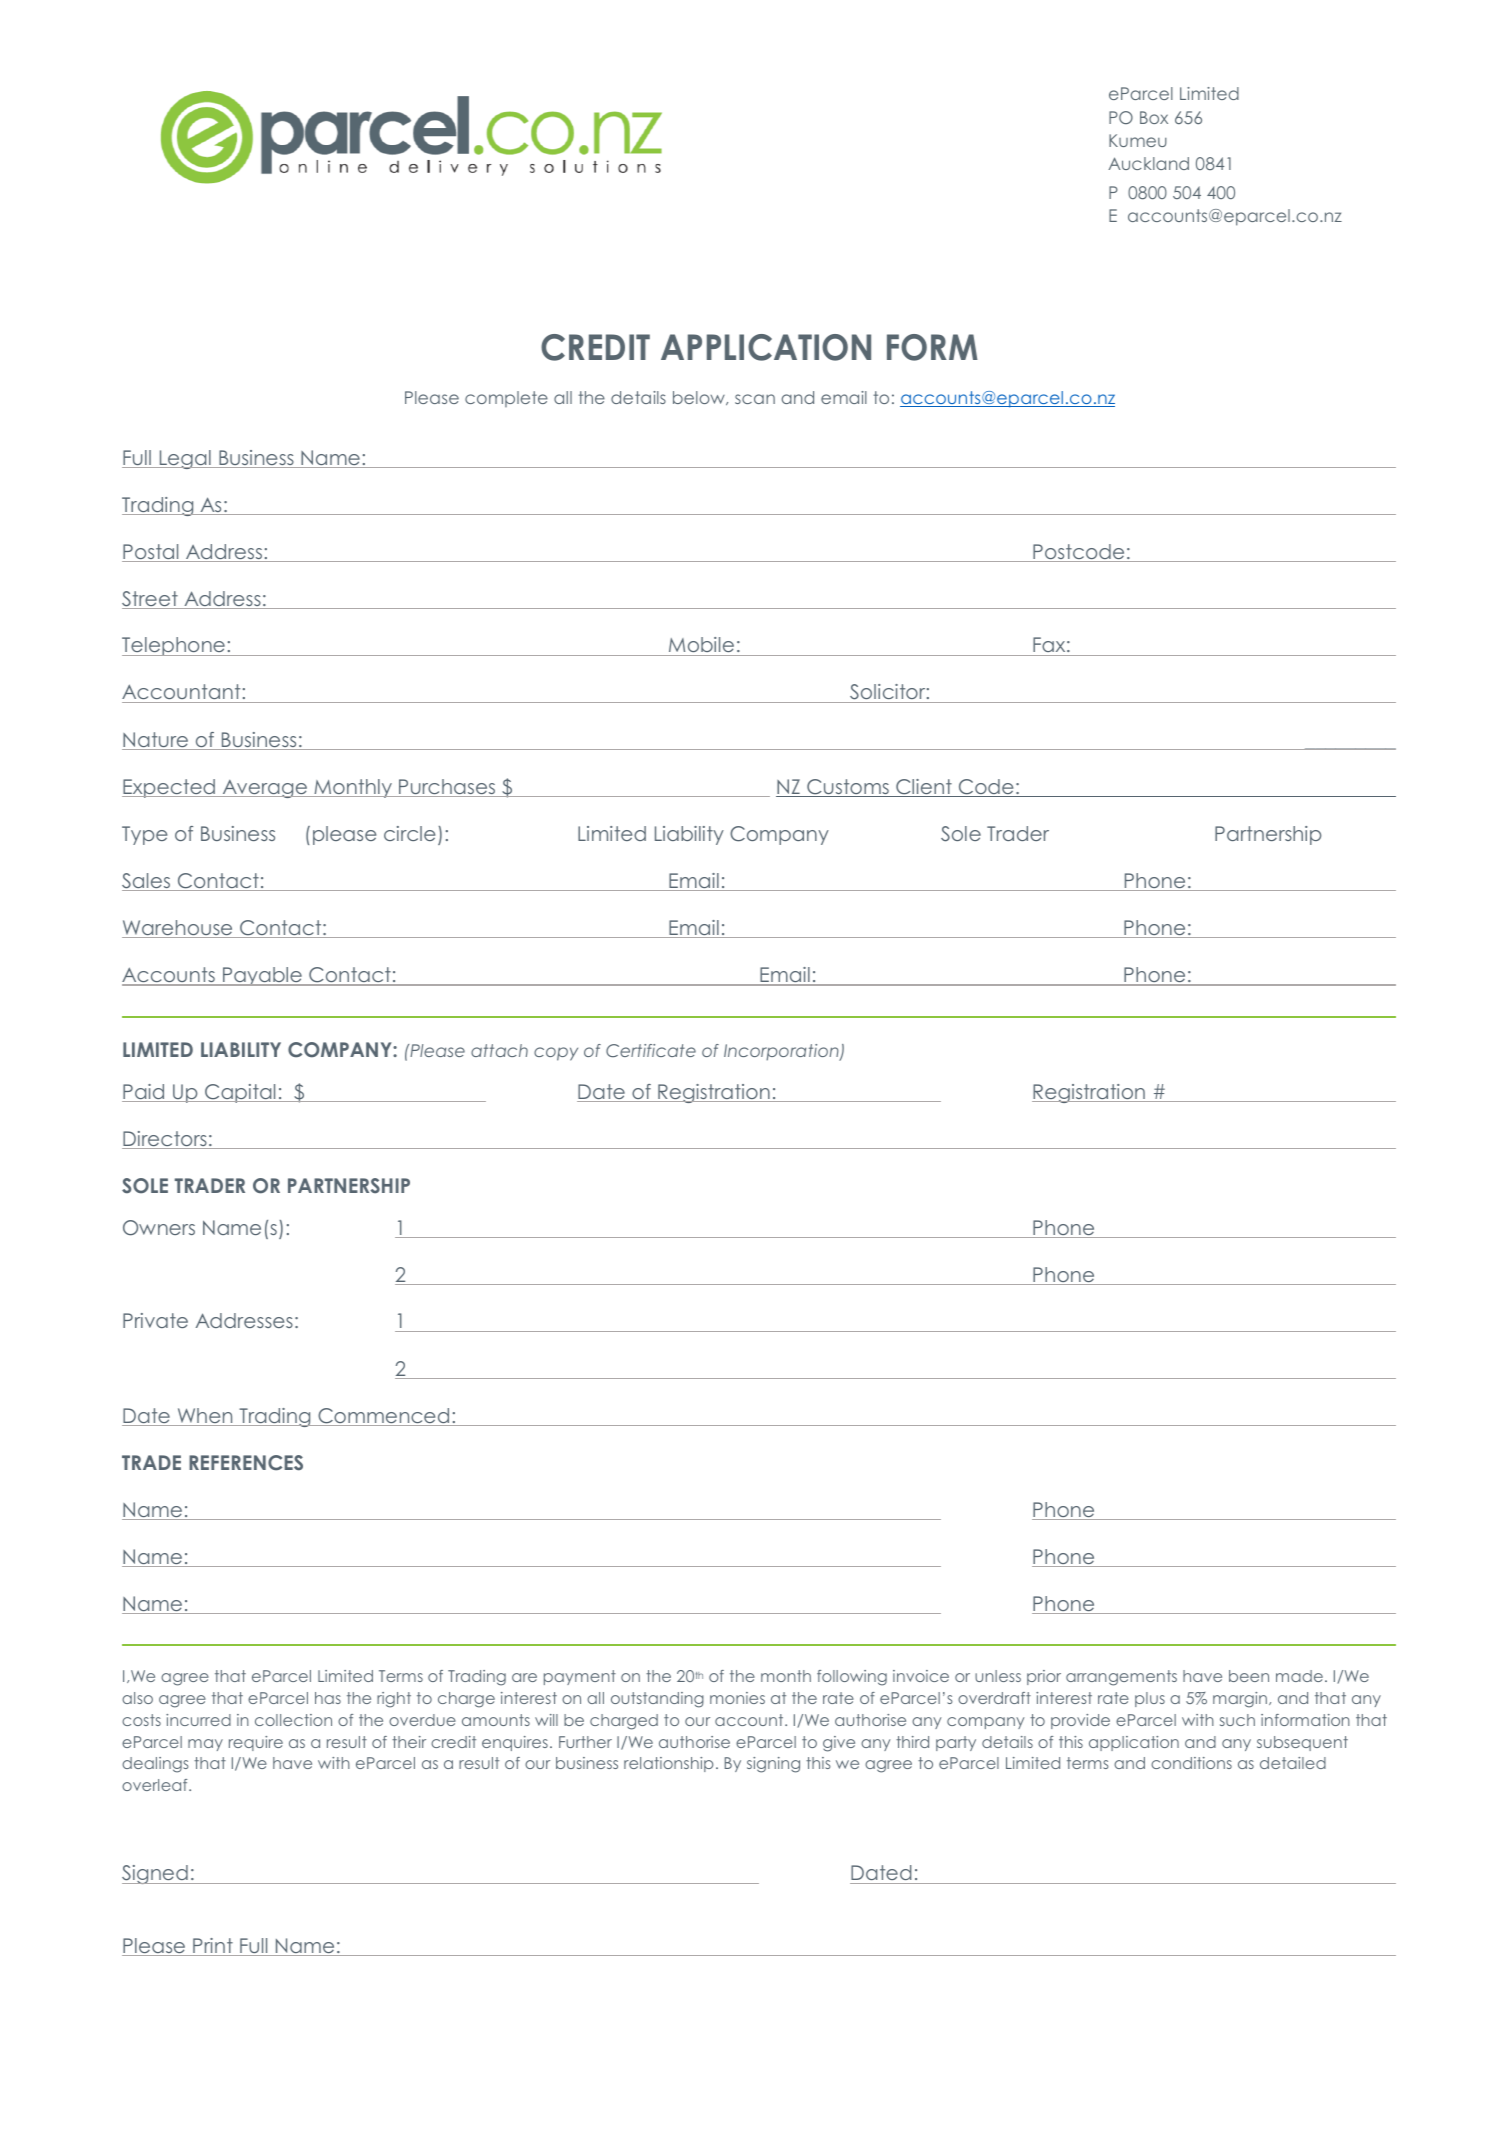 The height and width of the screenshot is (2129, 1504). Describe the element at coordinates (700, 398) in the screenshot. I see `below` at that location.
